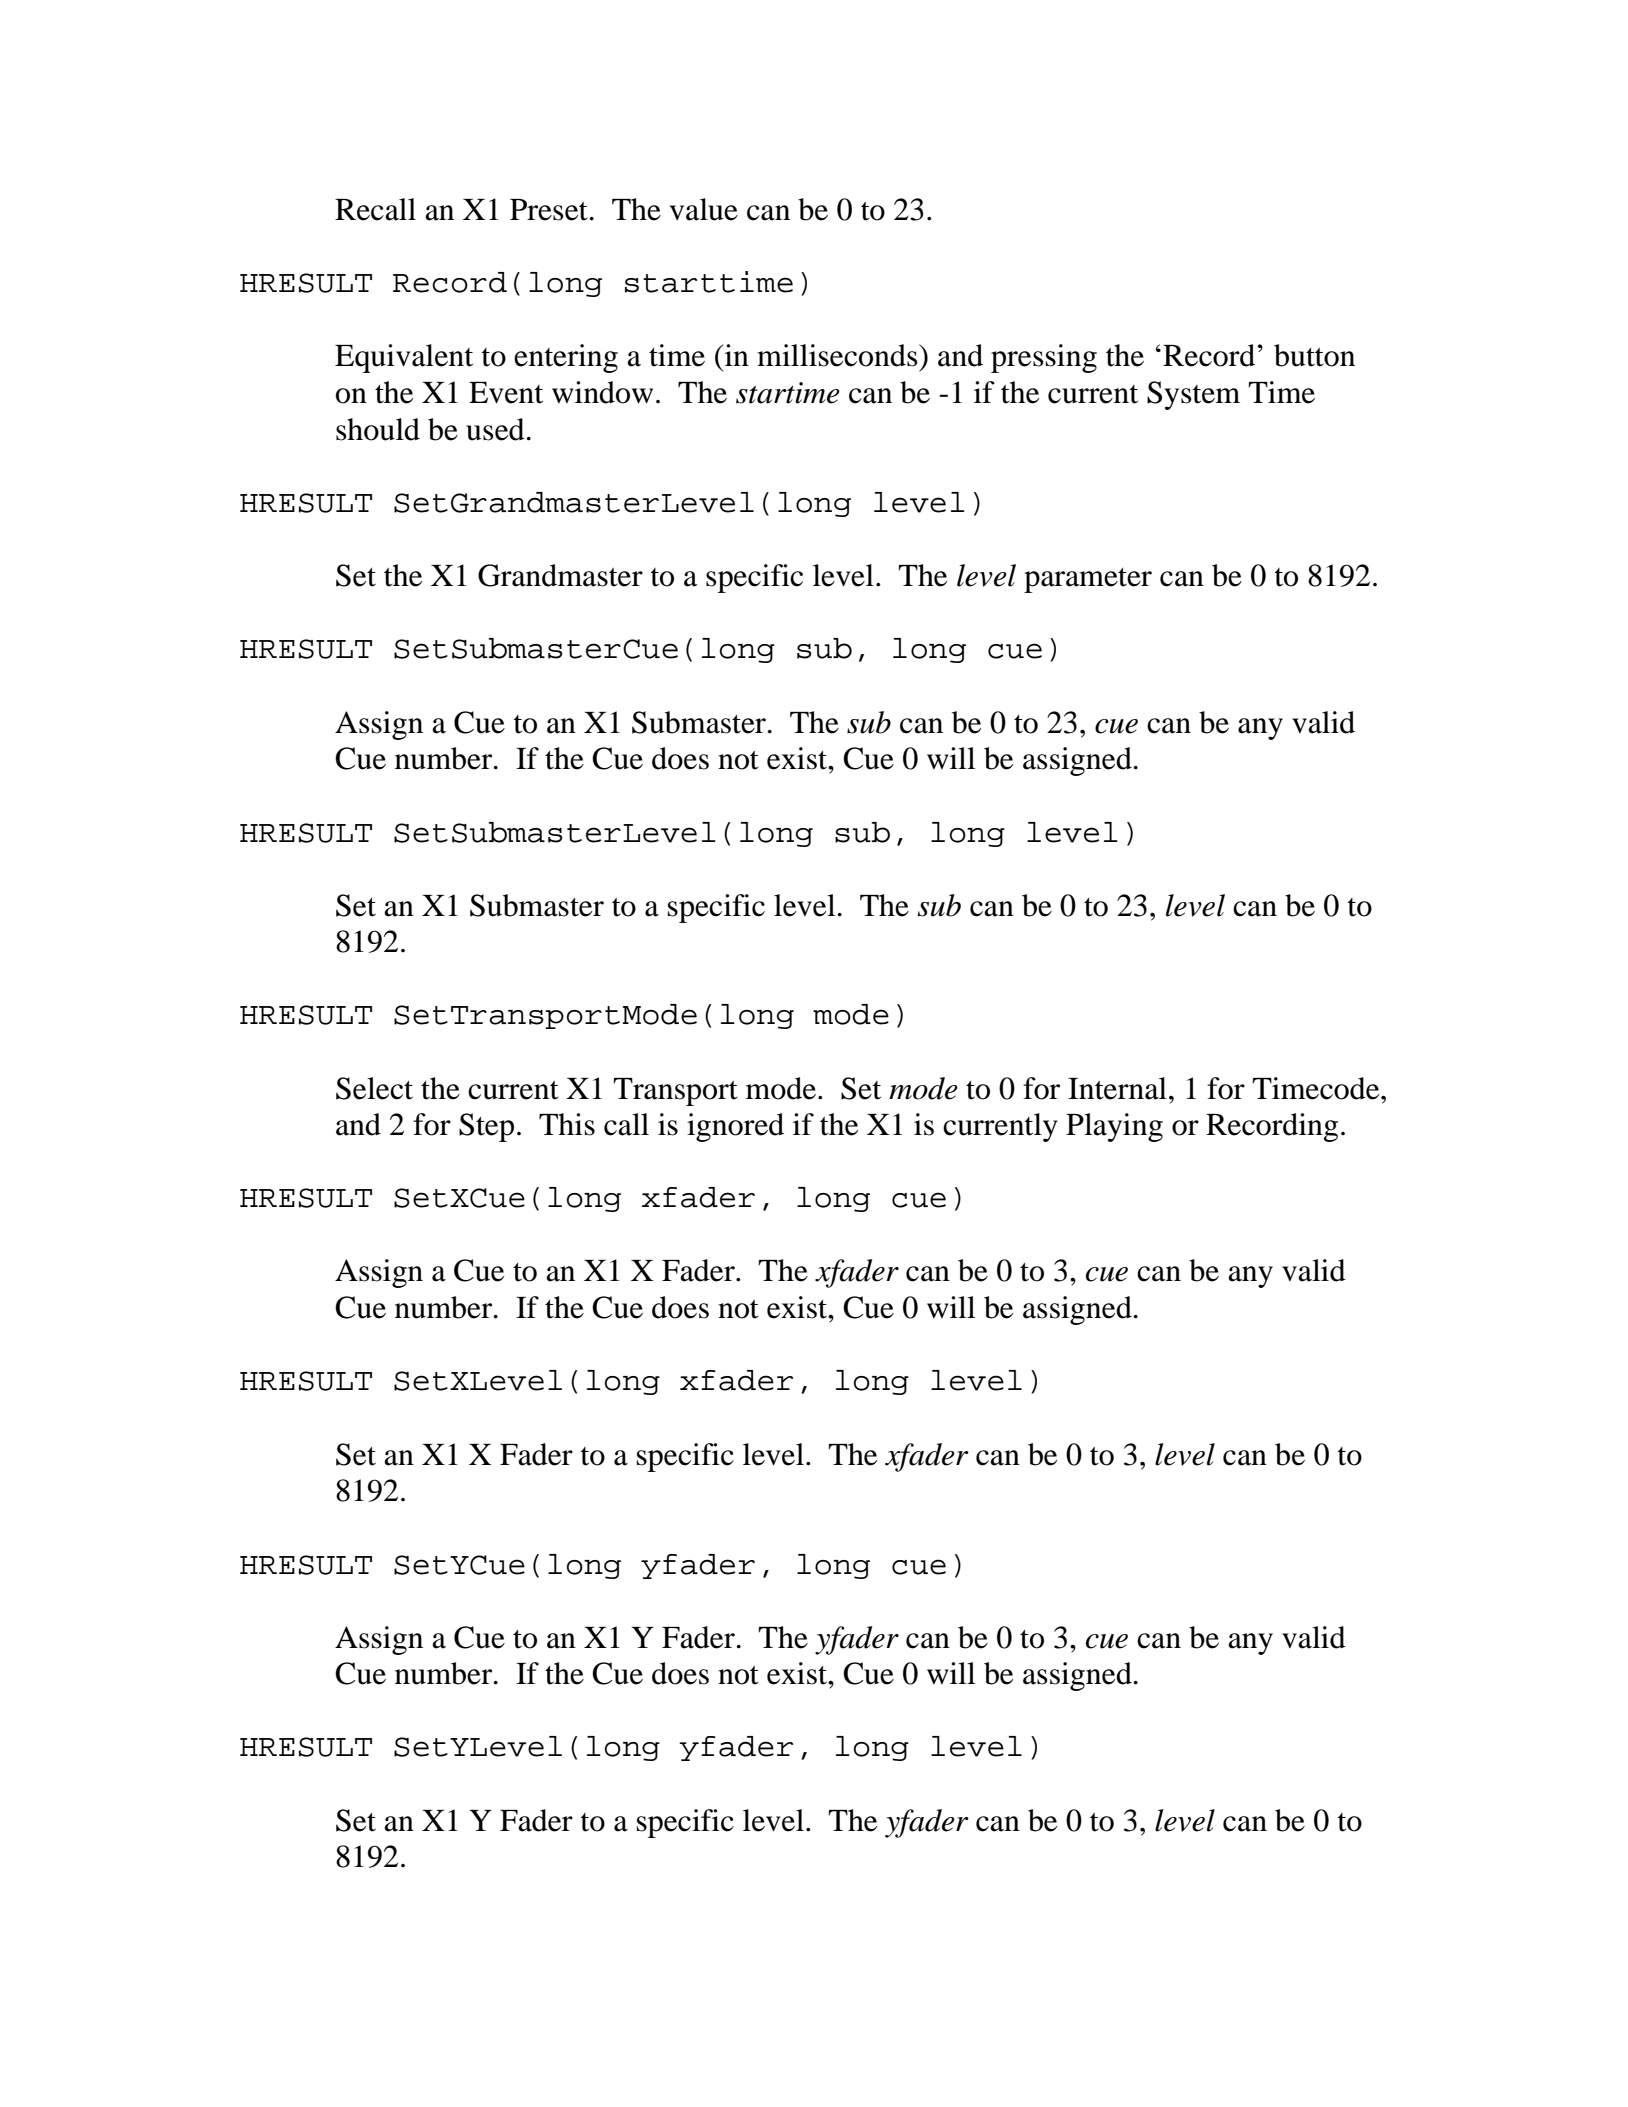  What do you see at coordinates (549, 210) in the screenshot?
I see `Preset` at bounding box center [549, 210].
